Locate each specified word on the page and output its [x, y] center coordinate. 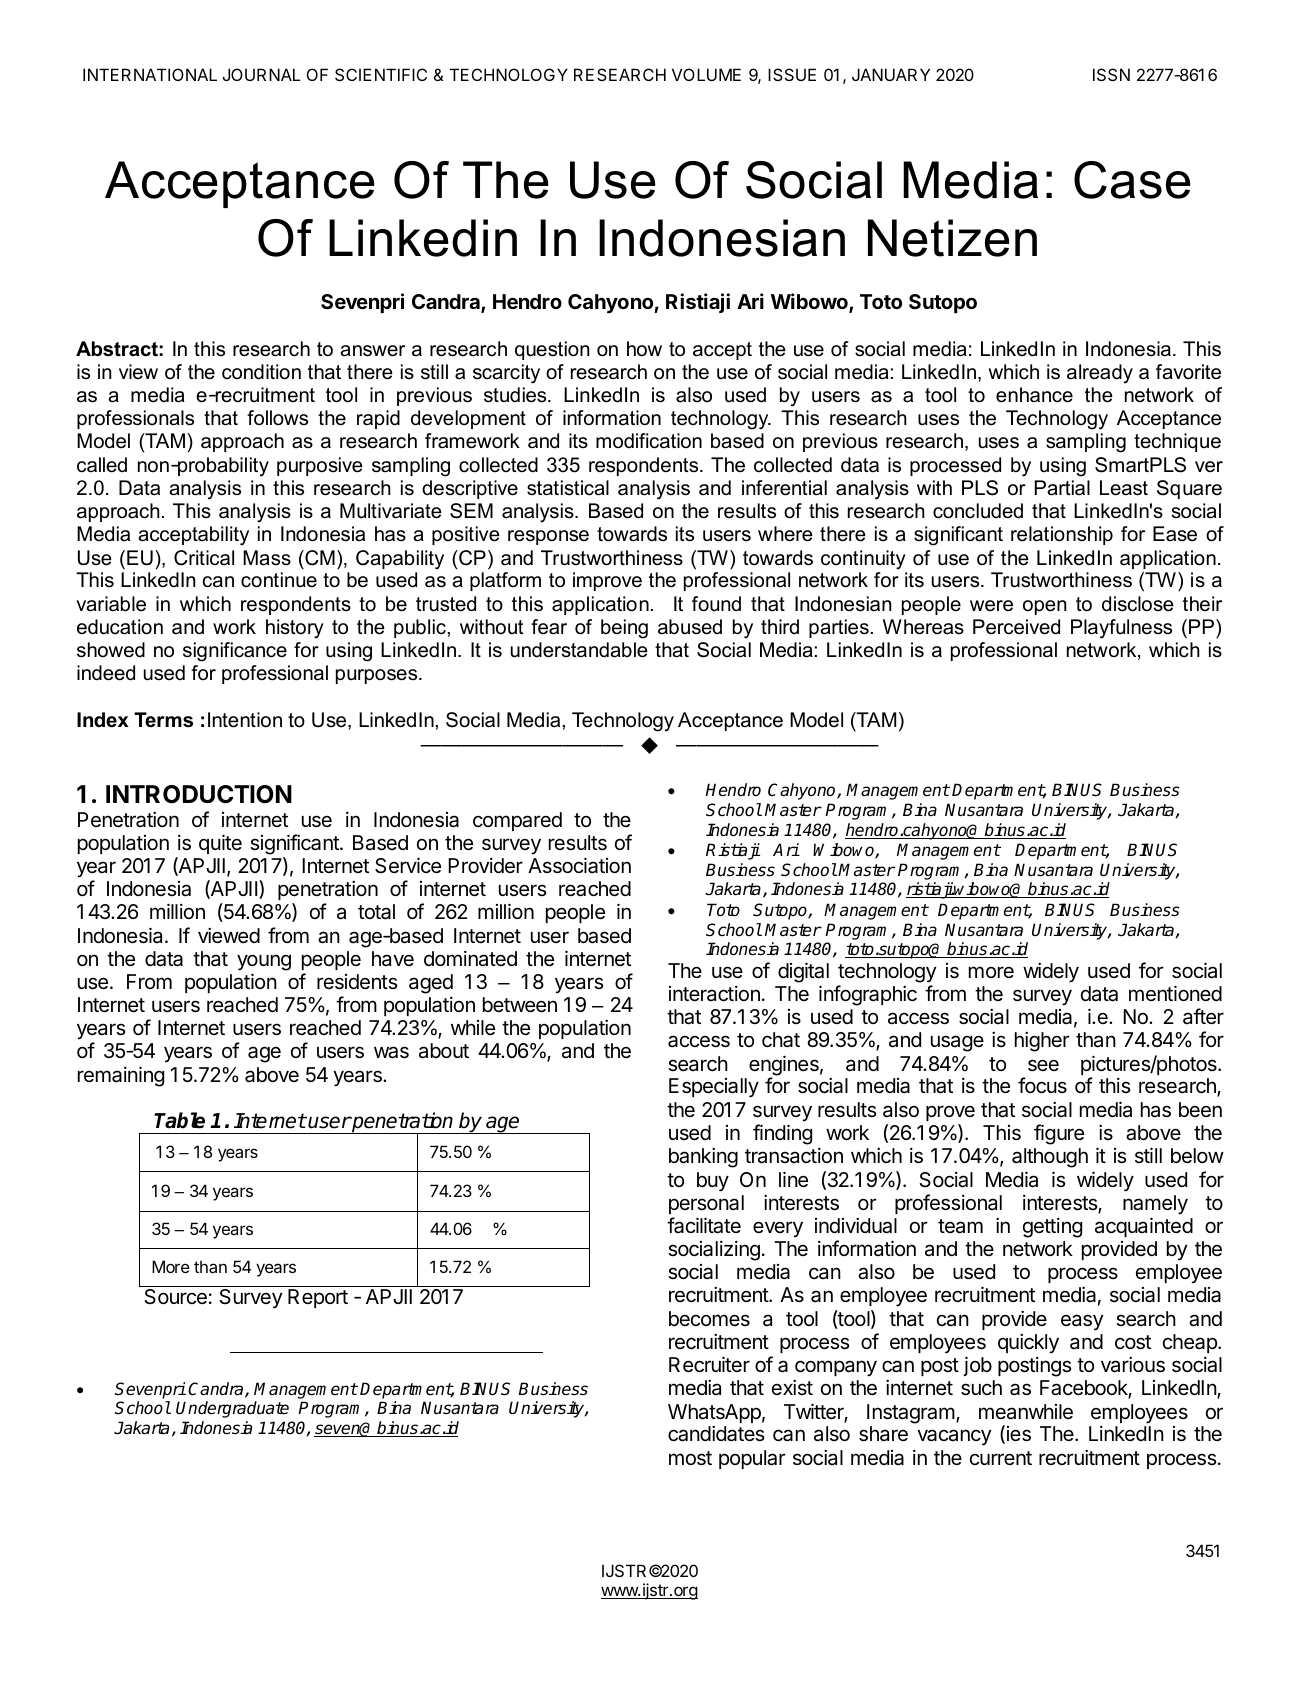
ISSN [1111, 74]
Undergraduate [232, 1409]
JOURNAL [262, 74]
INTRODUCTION [199, 794]
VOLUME [706, 74]
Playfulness [1121, 629]
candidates [716, 1434]
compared [517, 821]
